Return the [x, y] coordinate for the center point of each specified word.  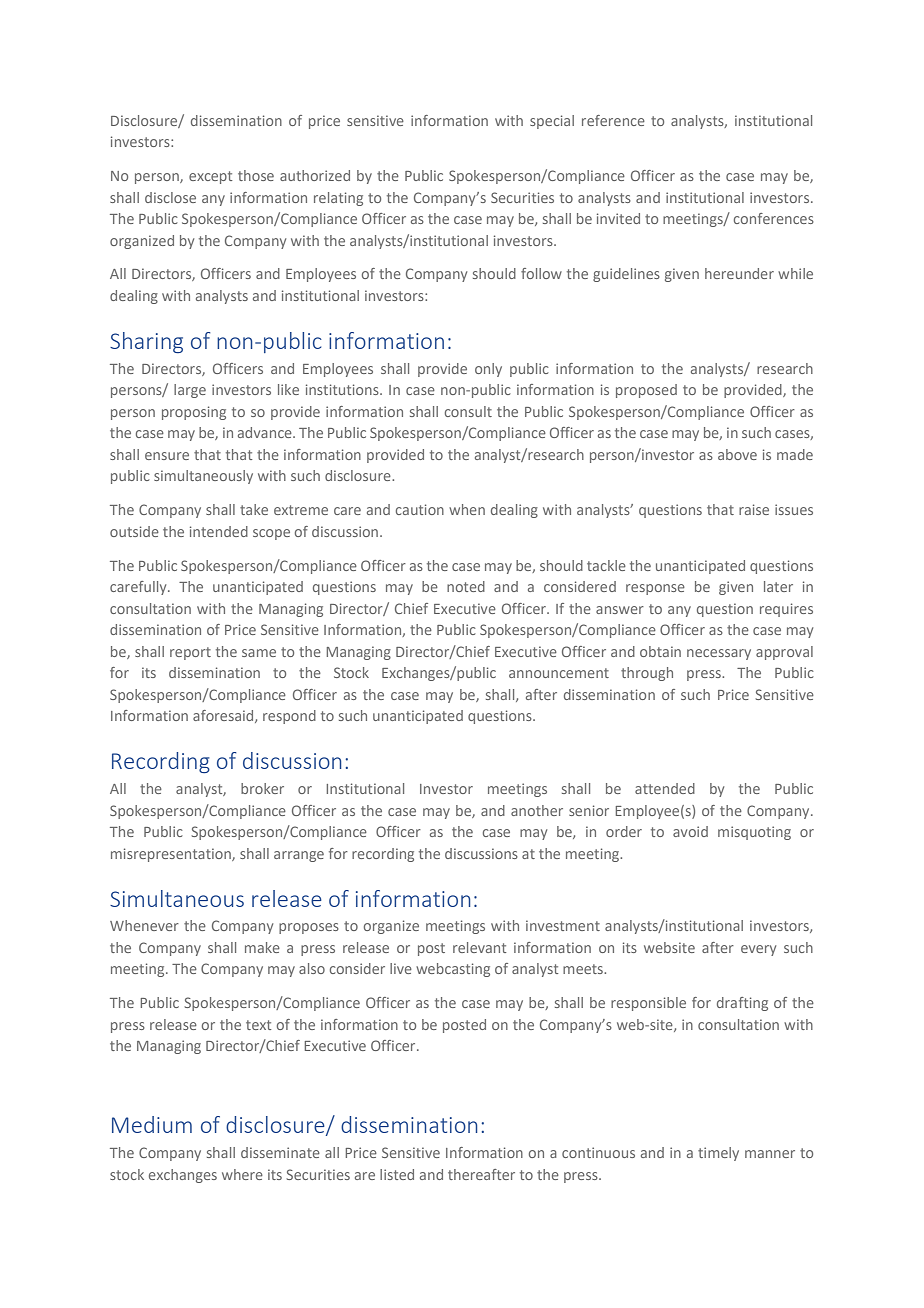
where [242, 1174]
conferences [774, 218]
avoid [690, 831]
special [552, 122]
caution [420, 509]
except [210, 177]
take [254, 509]
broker [262, 788]
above [737, 454]
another [537, 810]
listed [397, 1174]
